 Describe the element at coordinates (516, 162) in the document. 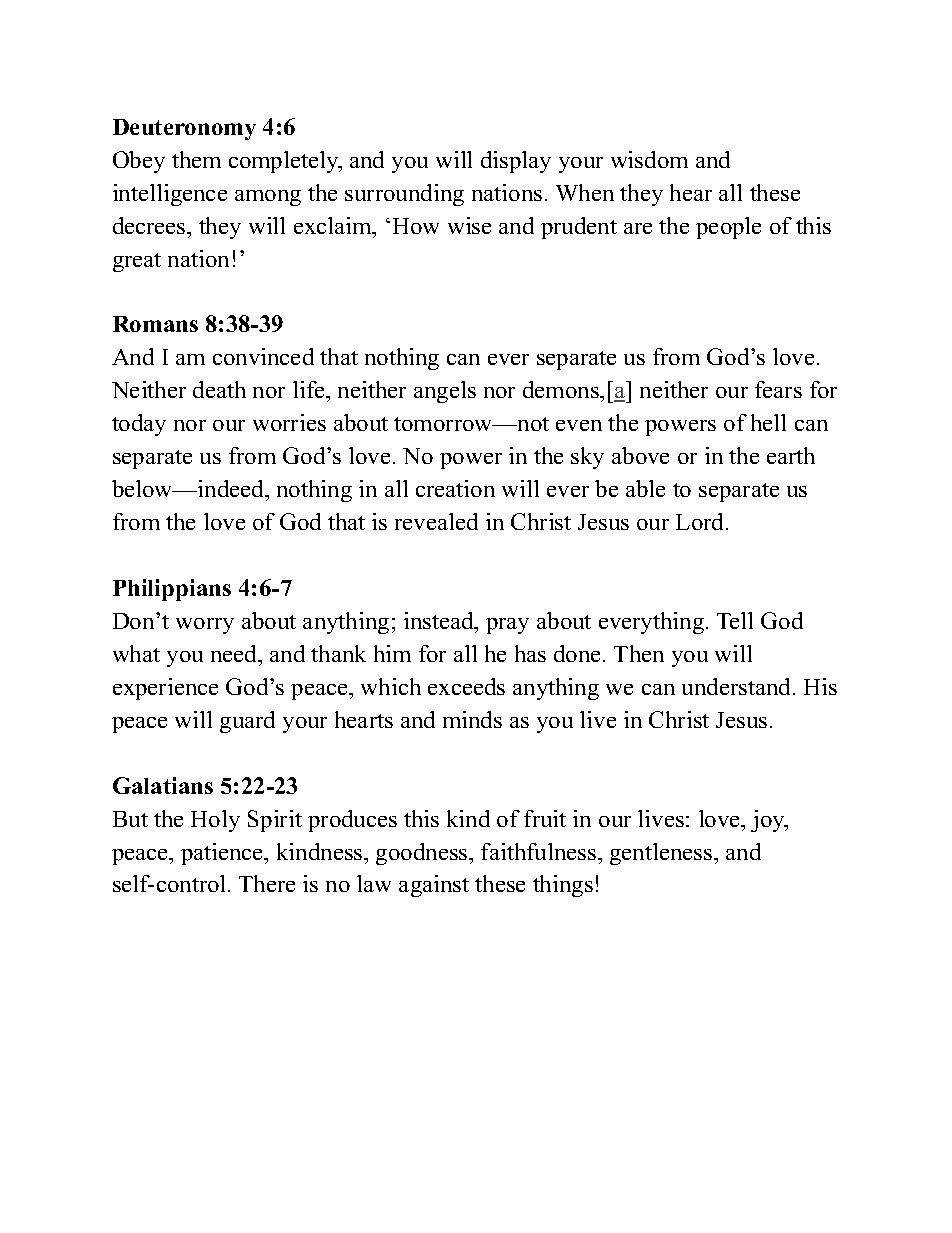

I see `display` at that location.
